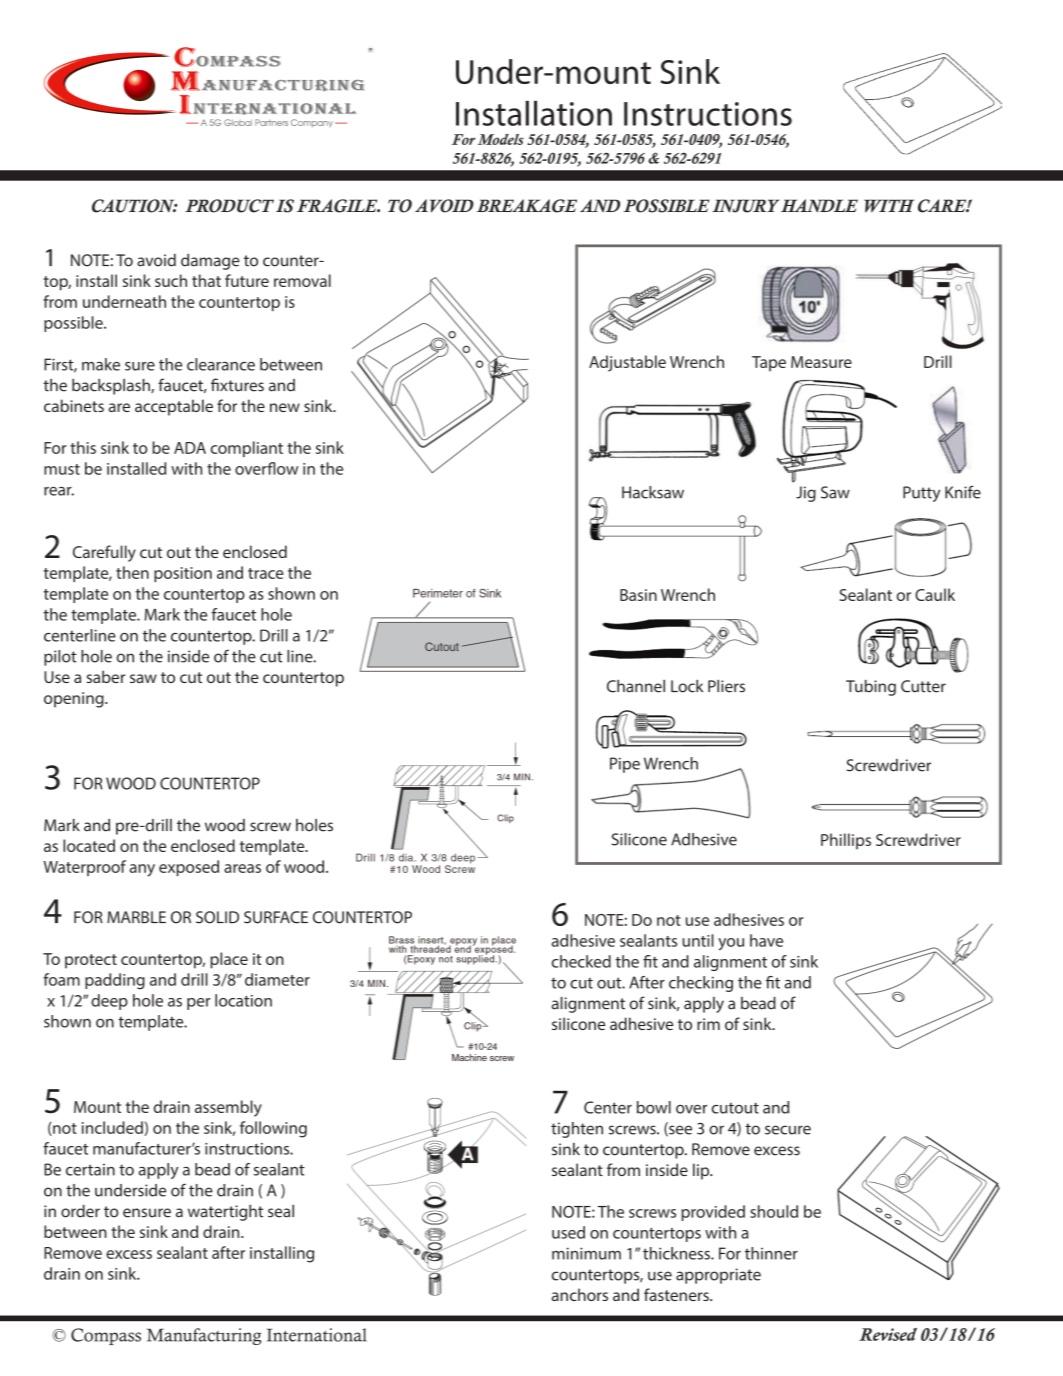 The height and width of the screenshot is (1376, 1063). What do you see at coordinates (638, 595) in the screenshot?
I see `Basin` at bounding box center [638, 595].
